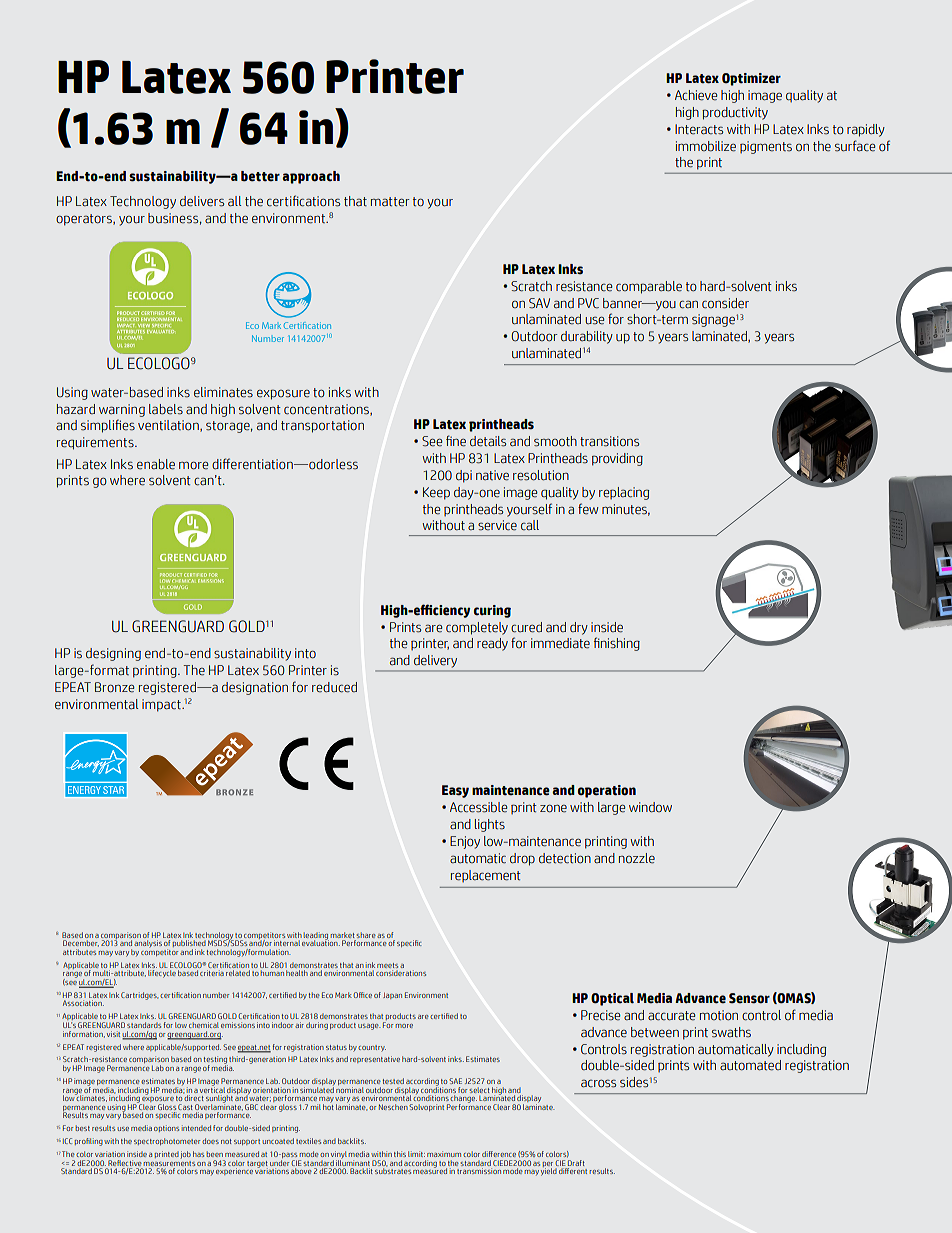 Image resolution: width=952 pixels, height=1233 pixels. I want to click on spectrophotometer, so click(167, 1141).
